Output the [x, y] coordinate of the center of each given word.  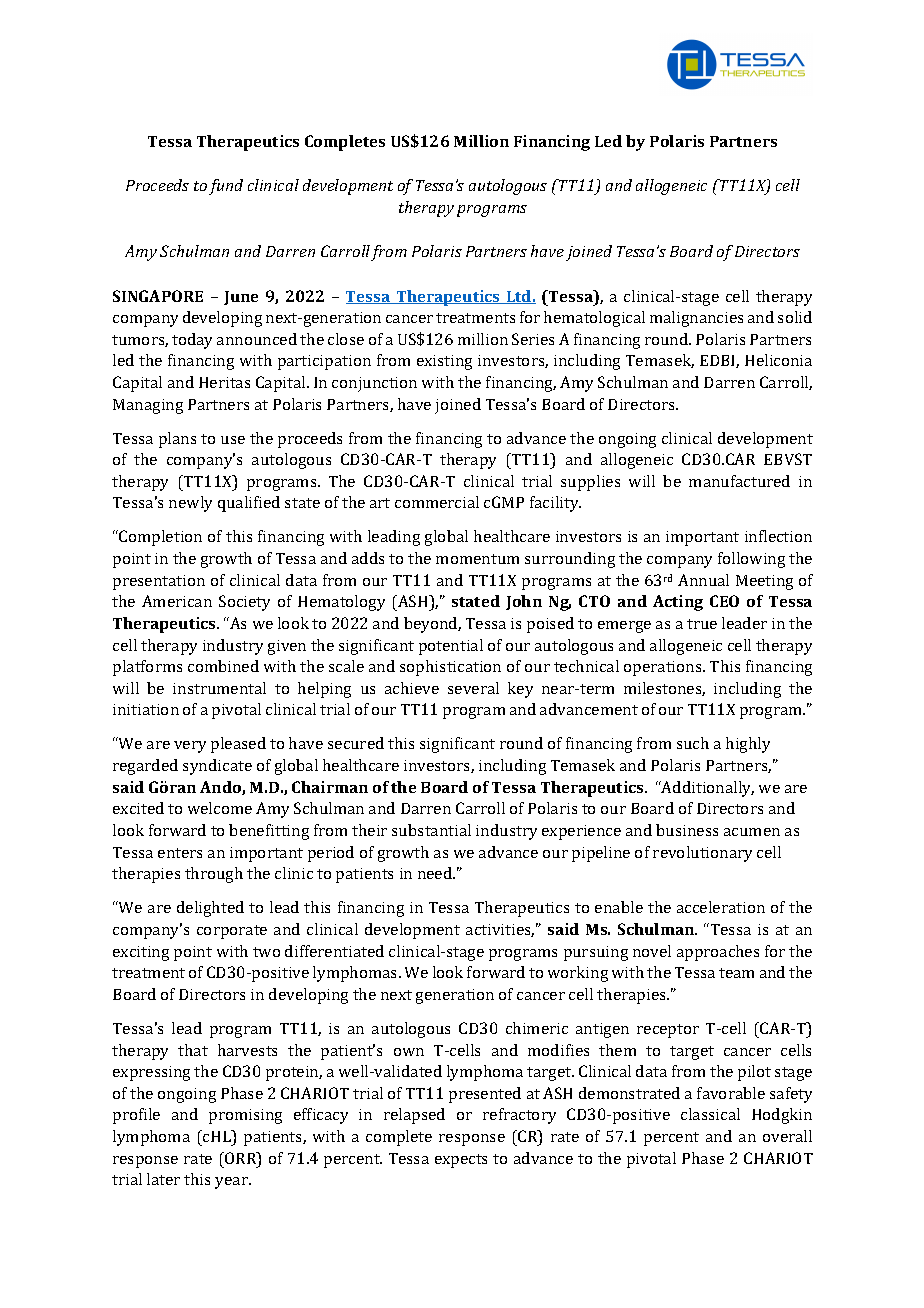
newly [190, 504]
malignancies [696, 319]
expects [461, 1161]
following [751, 560]
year [232, 1183]
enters [180, 853]
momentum [477, 559]
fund [226, 187]
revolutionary [702, 854]
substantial [431, 830]
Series [533, 339]
